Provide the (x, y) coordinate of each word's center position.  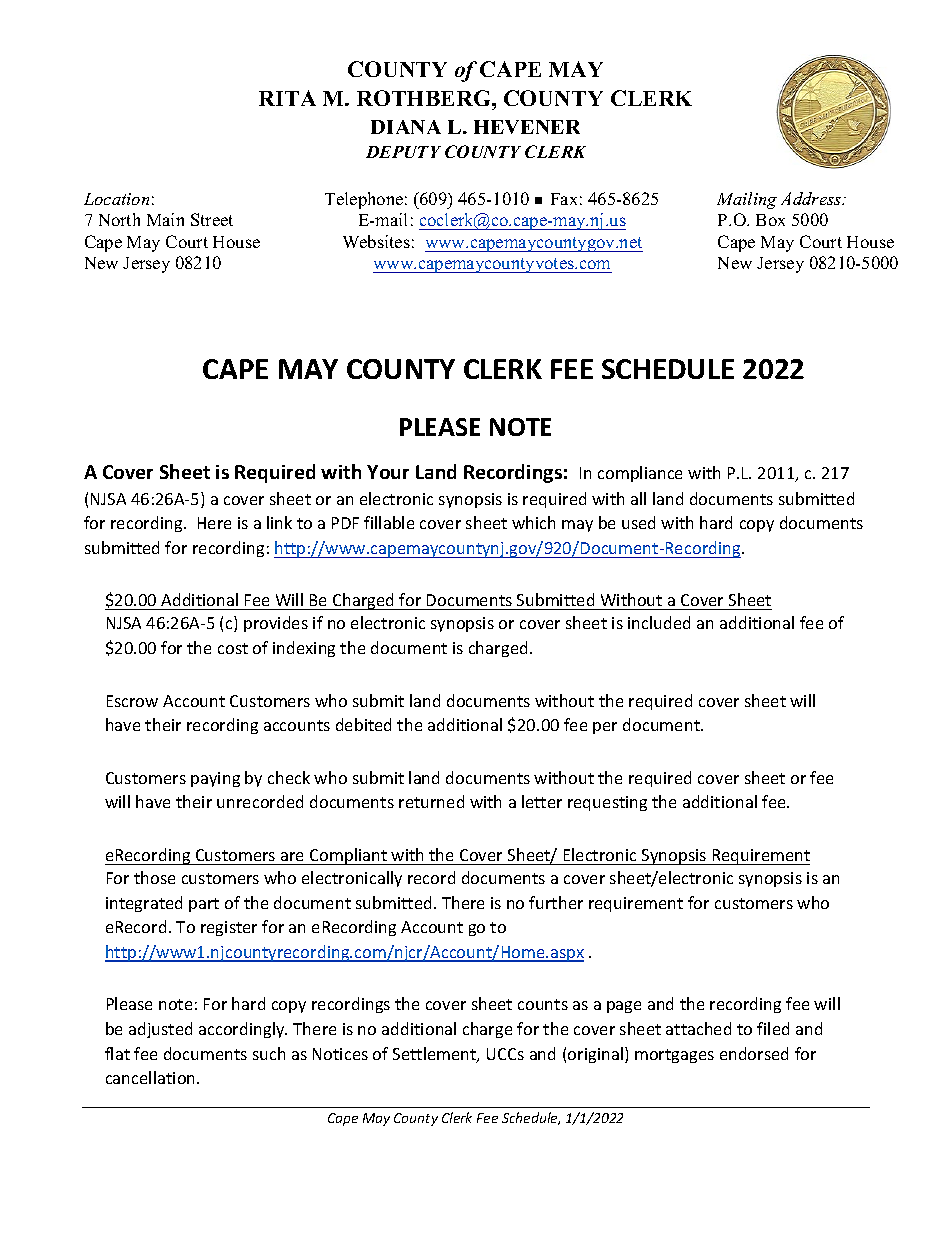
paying (215, 779)
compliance (640, 474)
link (279, 522)
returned (431, 801)
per (605, 728)
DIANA (406, 127)
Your (388, 472)
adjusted (160, 1030)
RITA (287, 98)
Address (812, 198)
